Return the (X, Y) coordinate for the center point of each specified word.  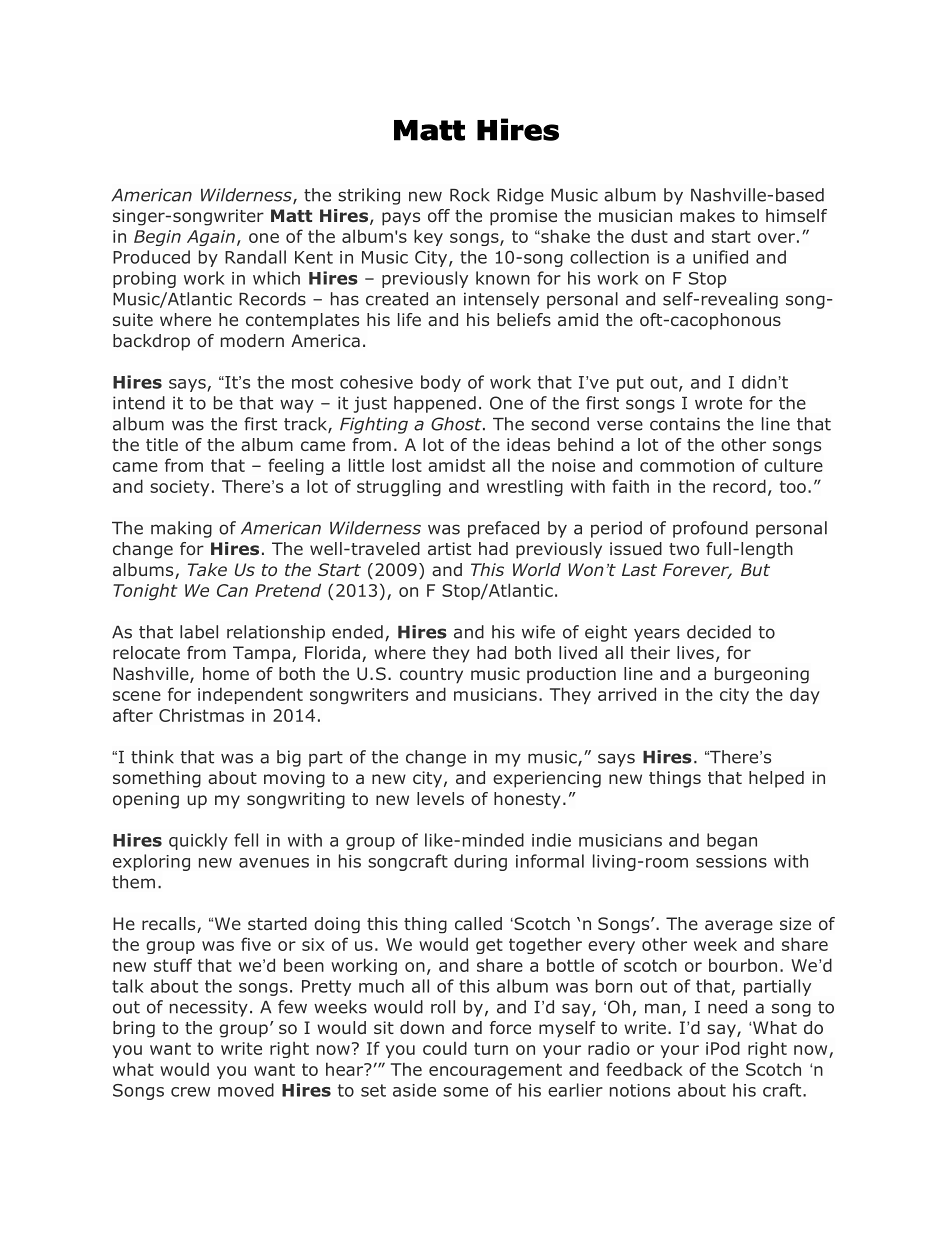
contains (685, 424)
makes (707, 215)
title (162, 444)
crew (190, 1092)
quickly (198, 841)
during (480, 862)
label (199, 632)
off (439, 215)
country (431, 676)
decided (719, 632)
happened (435, 404)
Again (211, 238)
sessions (731, 861)
